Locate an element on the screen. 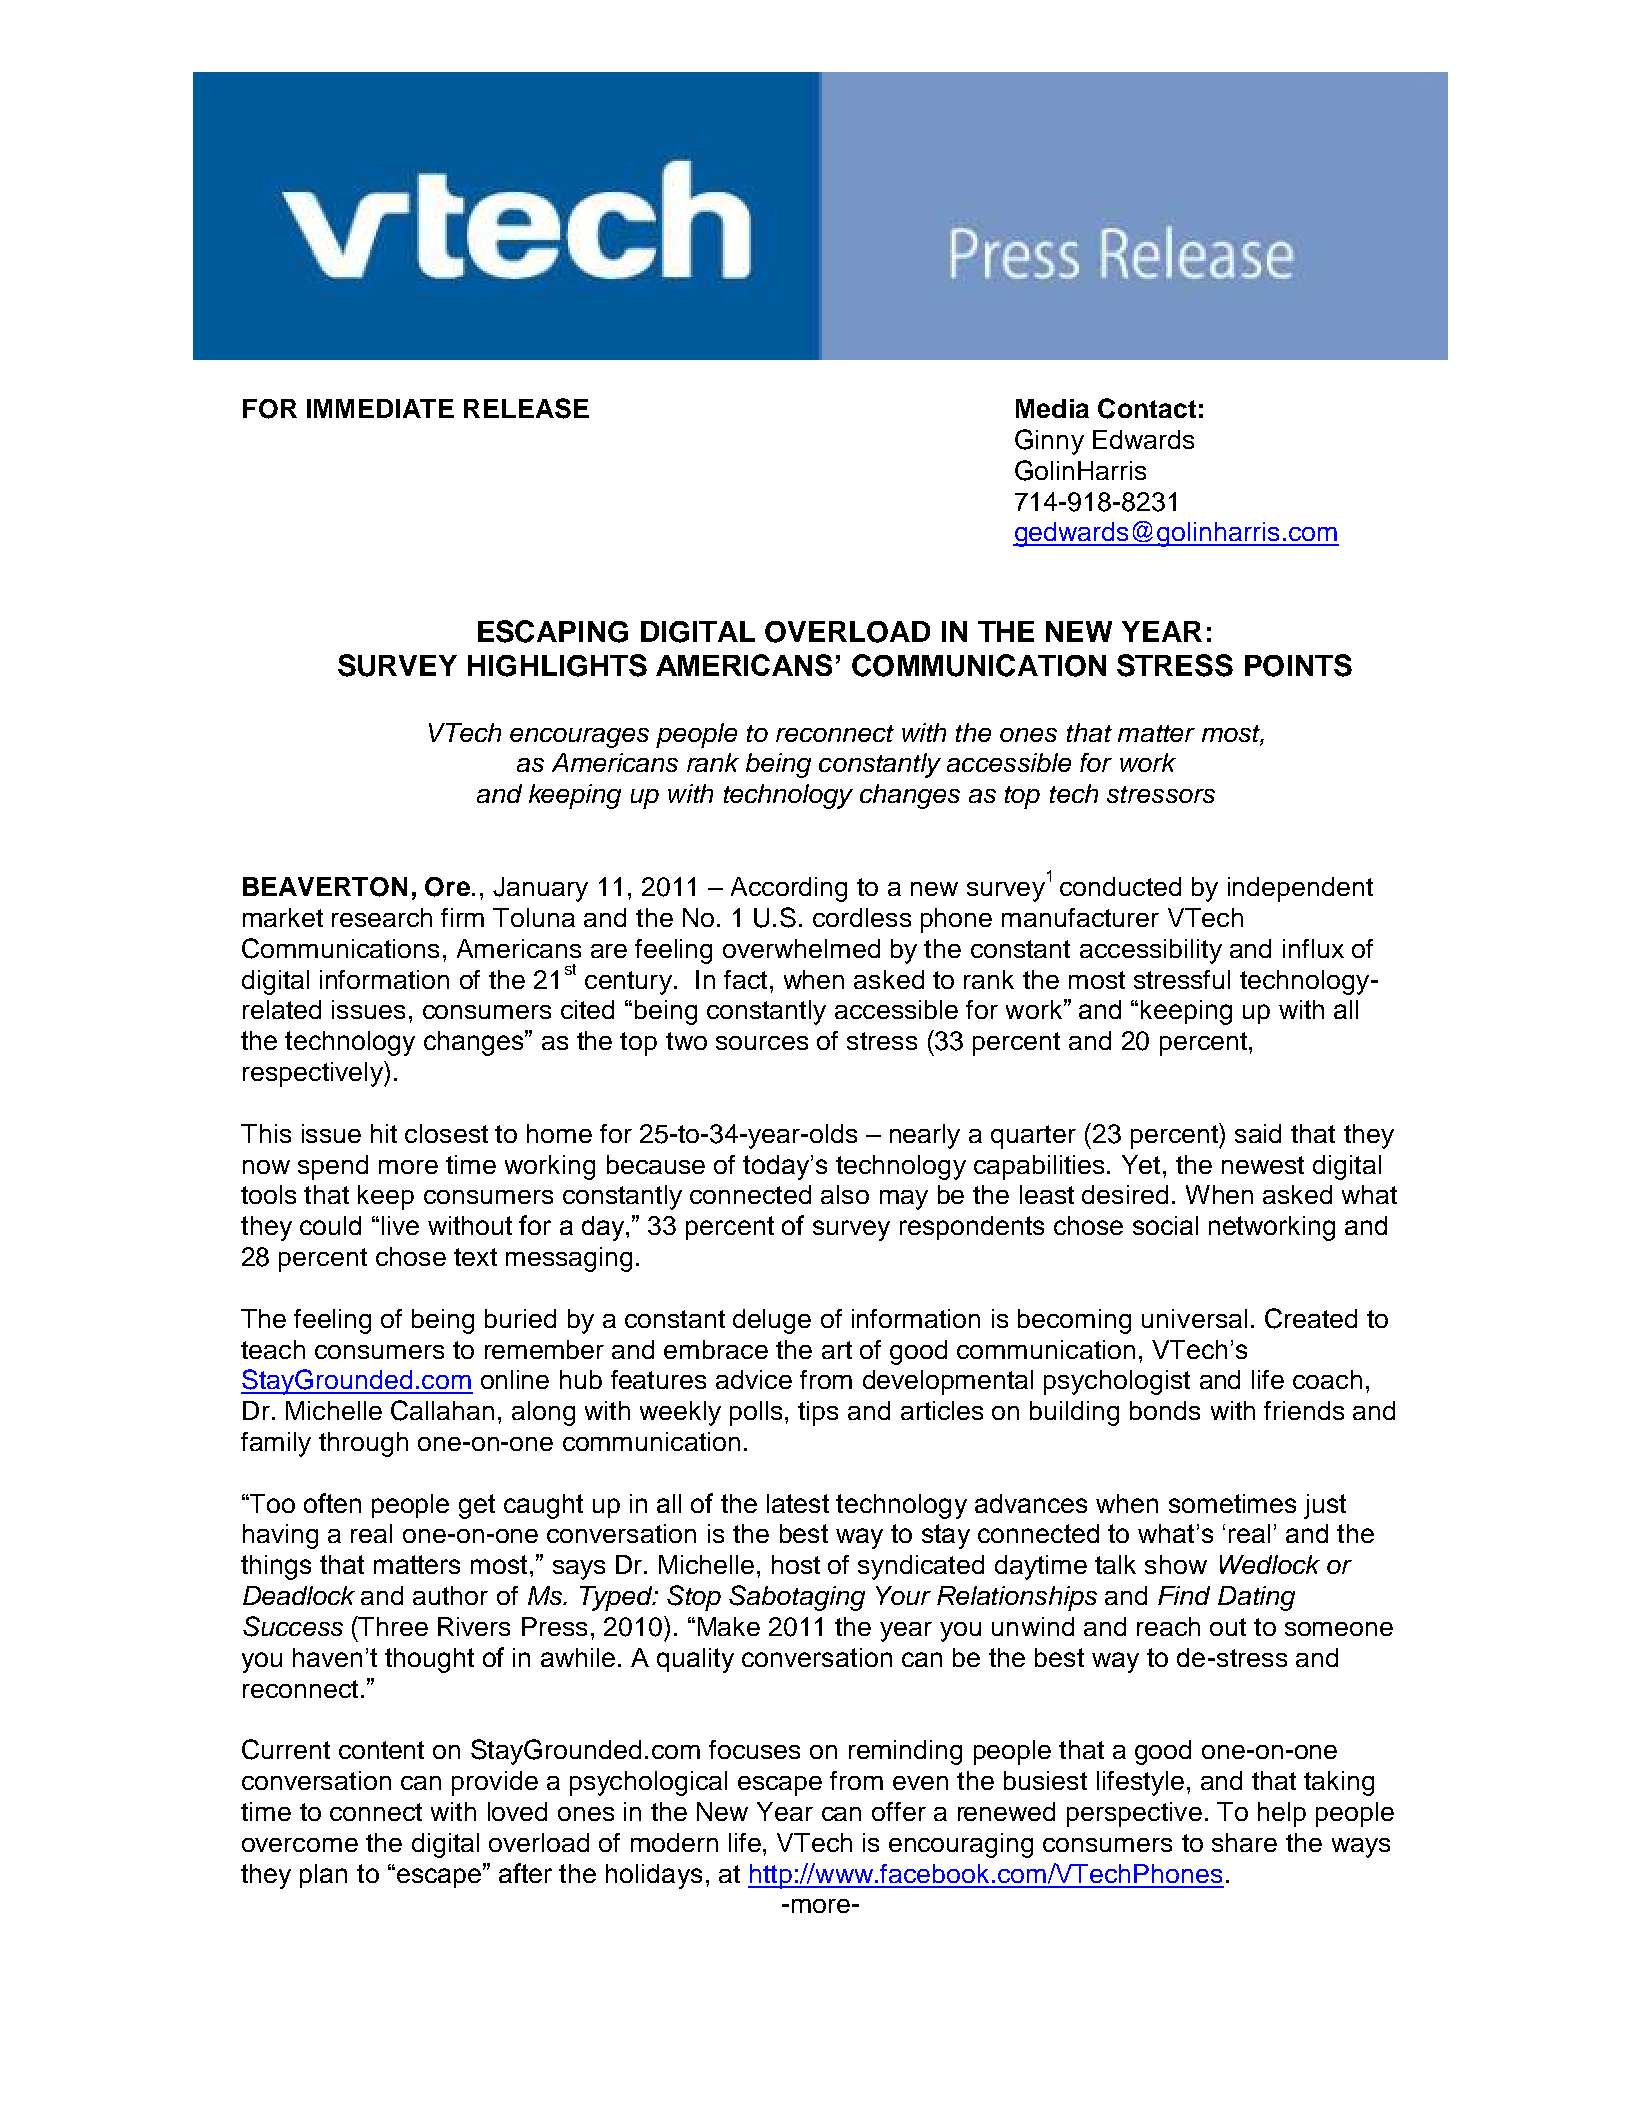 The height and width of the screenshot is (2123, 1641). independent is located at coordinates (1300, 889).
